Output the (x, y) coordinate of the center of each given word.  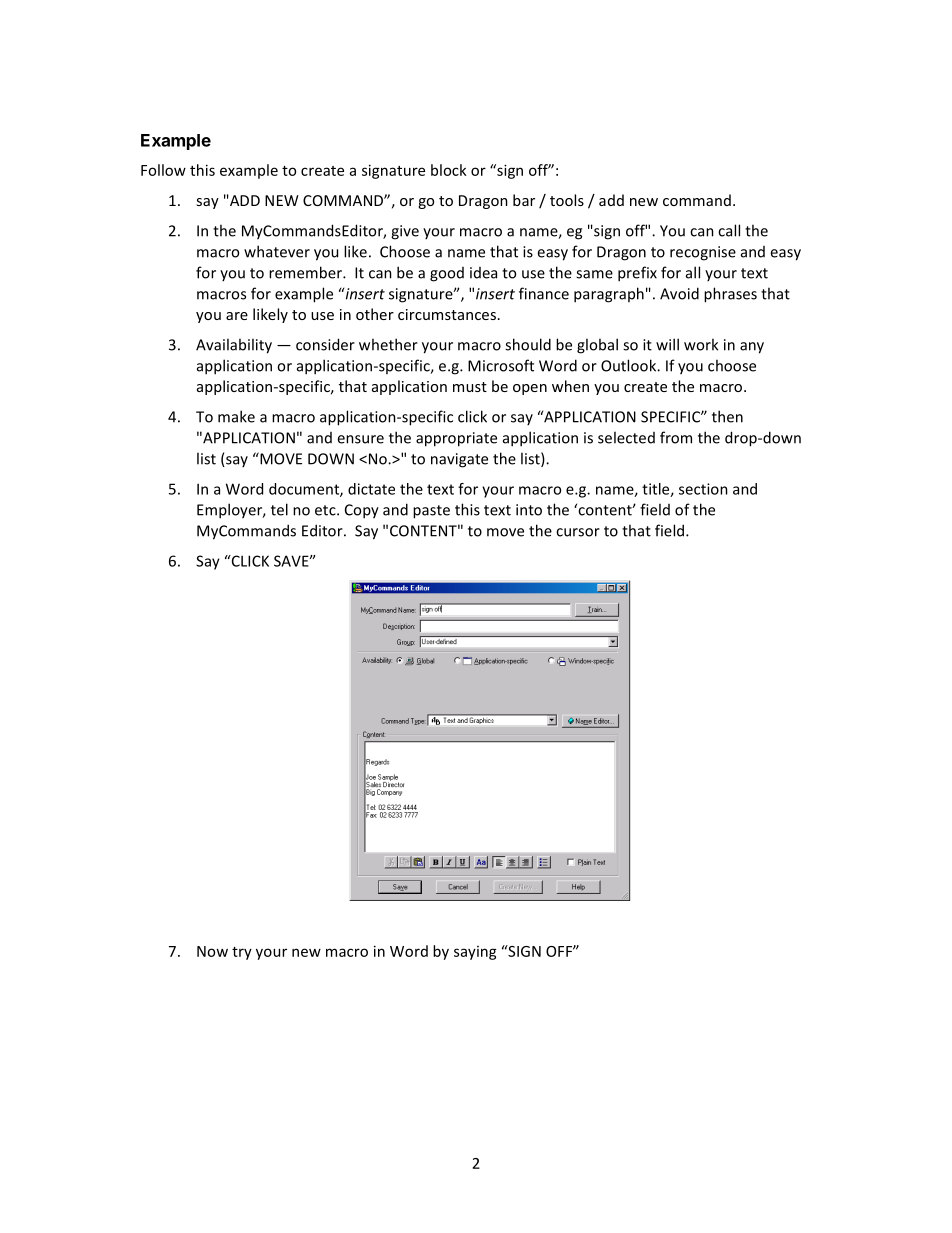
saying (475, 953)
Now (212, 951)
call (729, 230)
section (703, 489)
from (676, 437)
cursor (578, 532)
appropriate (456, 439)
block (449, 170)
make (236, 416)
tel (279, 509)
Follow (163, 170)
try (242, 953)
